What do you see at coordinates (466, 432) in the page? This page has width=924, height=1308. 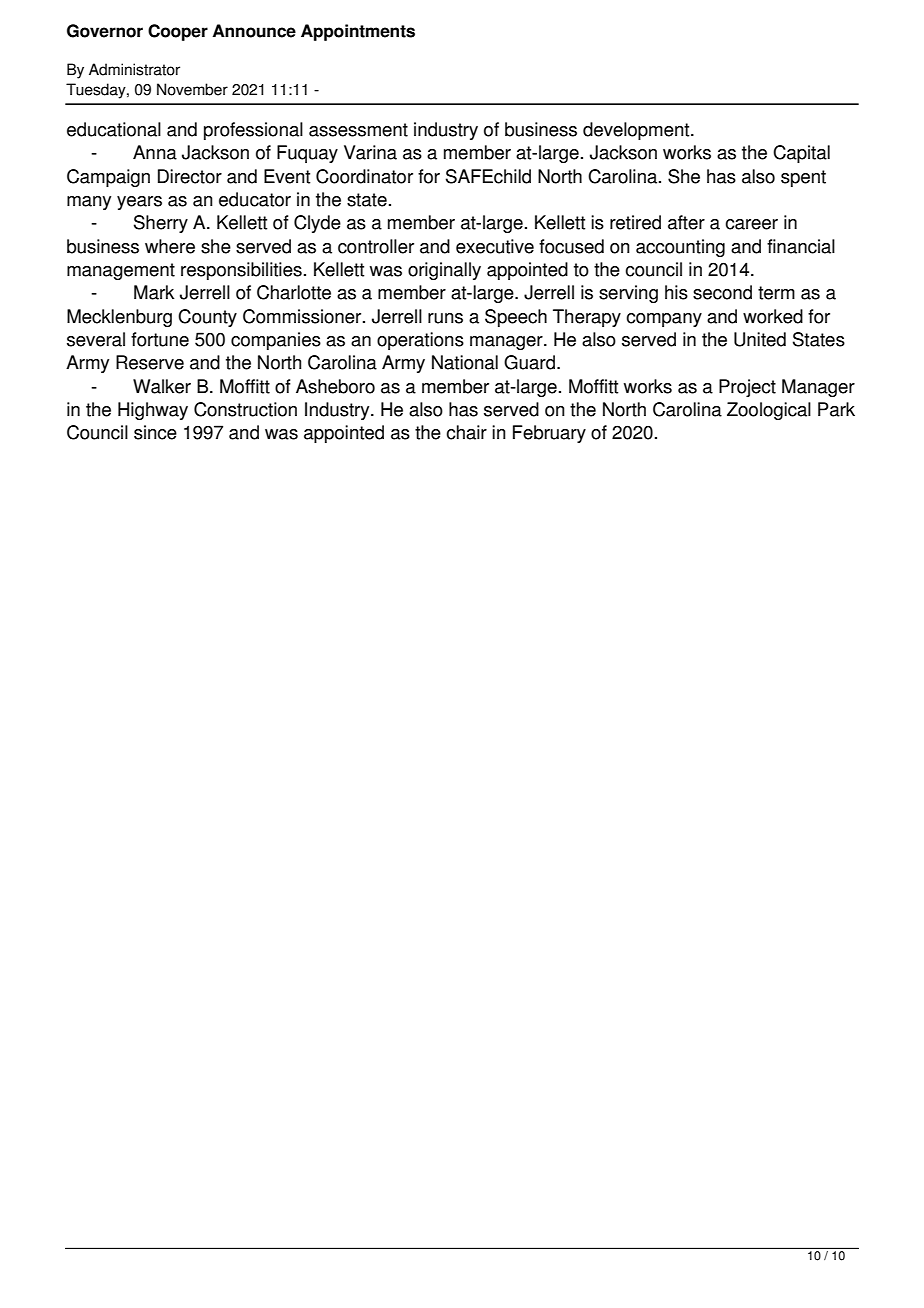 I see `chair` at bounding box center [466, 432].
